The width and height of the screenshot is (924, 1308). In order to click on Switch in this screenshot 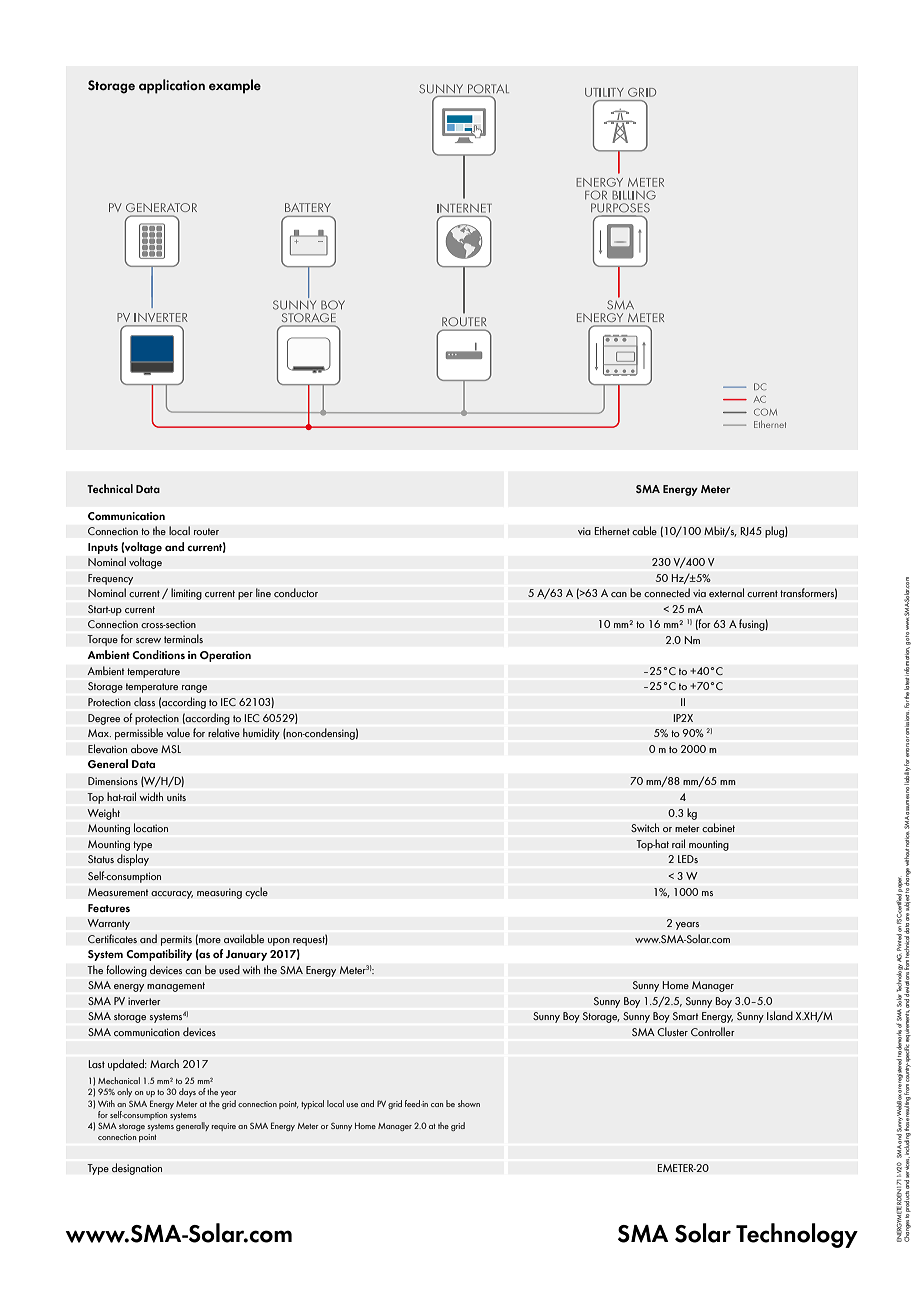, I will do `click(645, 828)`.
